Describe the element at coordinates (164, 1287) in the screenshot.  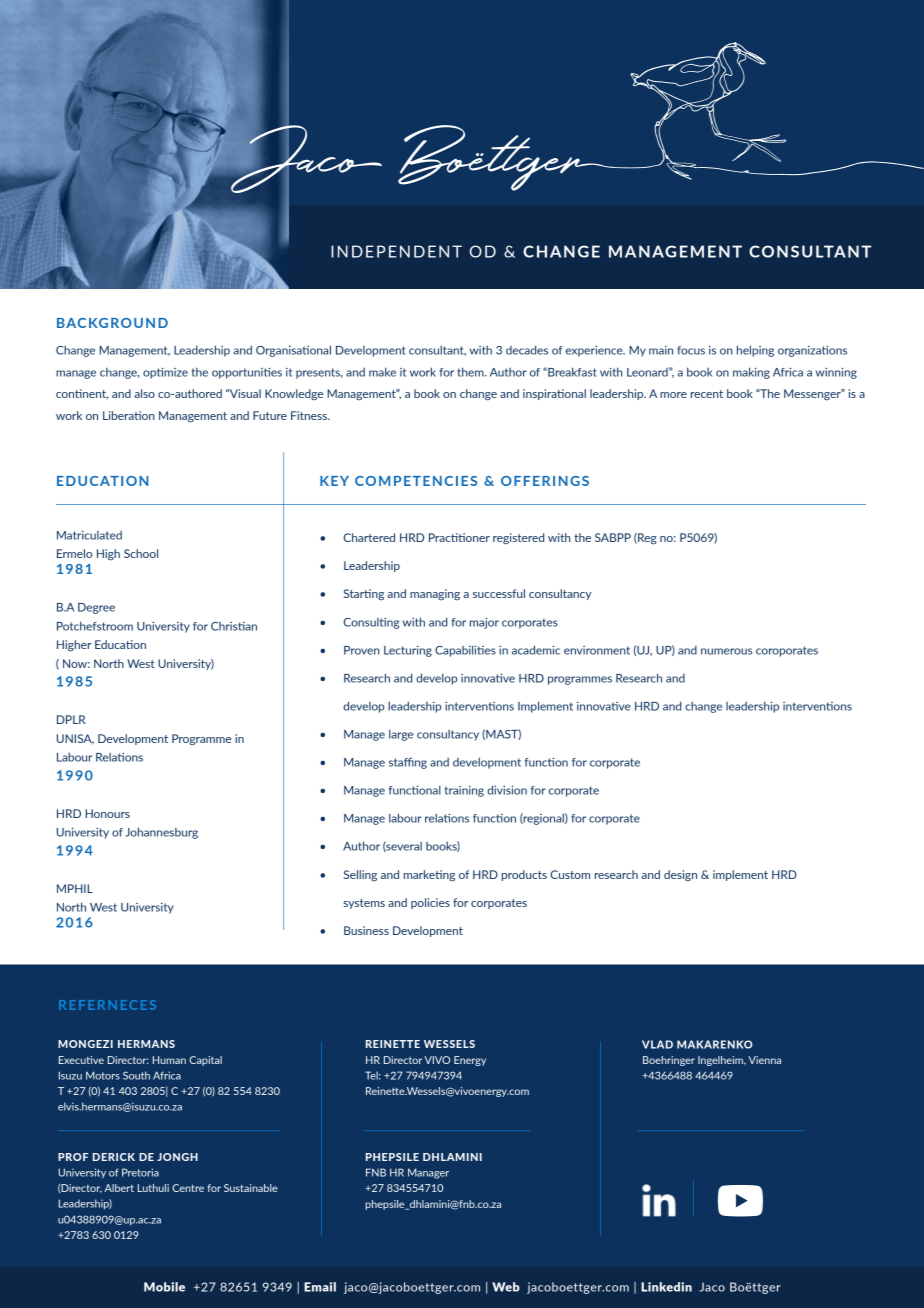
I see `Mobile` at that location.
